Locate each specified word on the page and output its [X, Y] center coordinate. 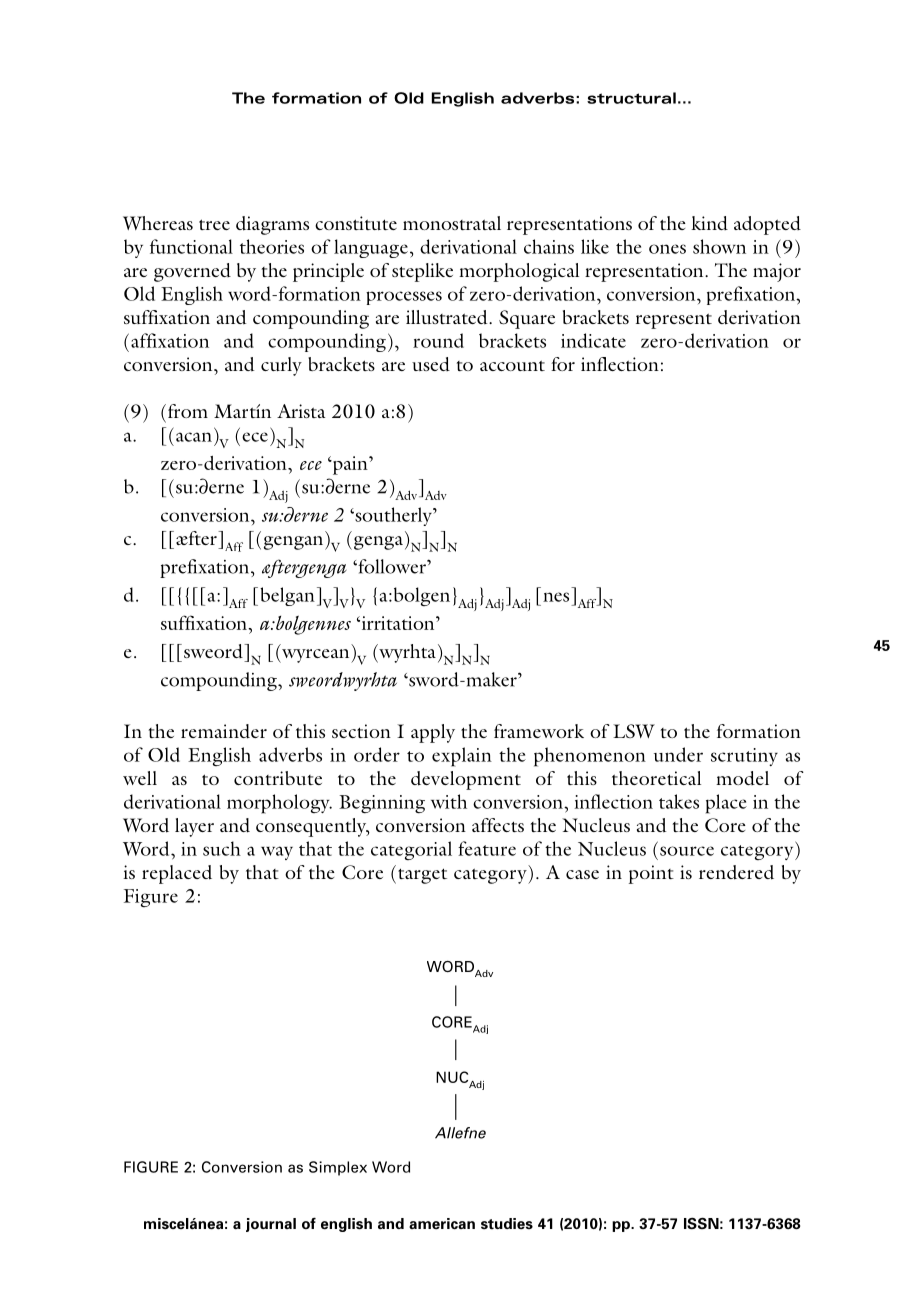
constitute [356, 223]
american [442, 1224]
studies [507, 1224]
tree [214, 224]
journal [271, 1225]
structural [631, 98]
